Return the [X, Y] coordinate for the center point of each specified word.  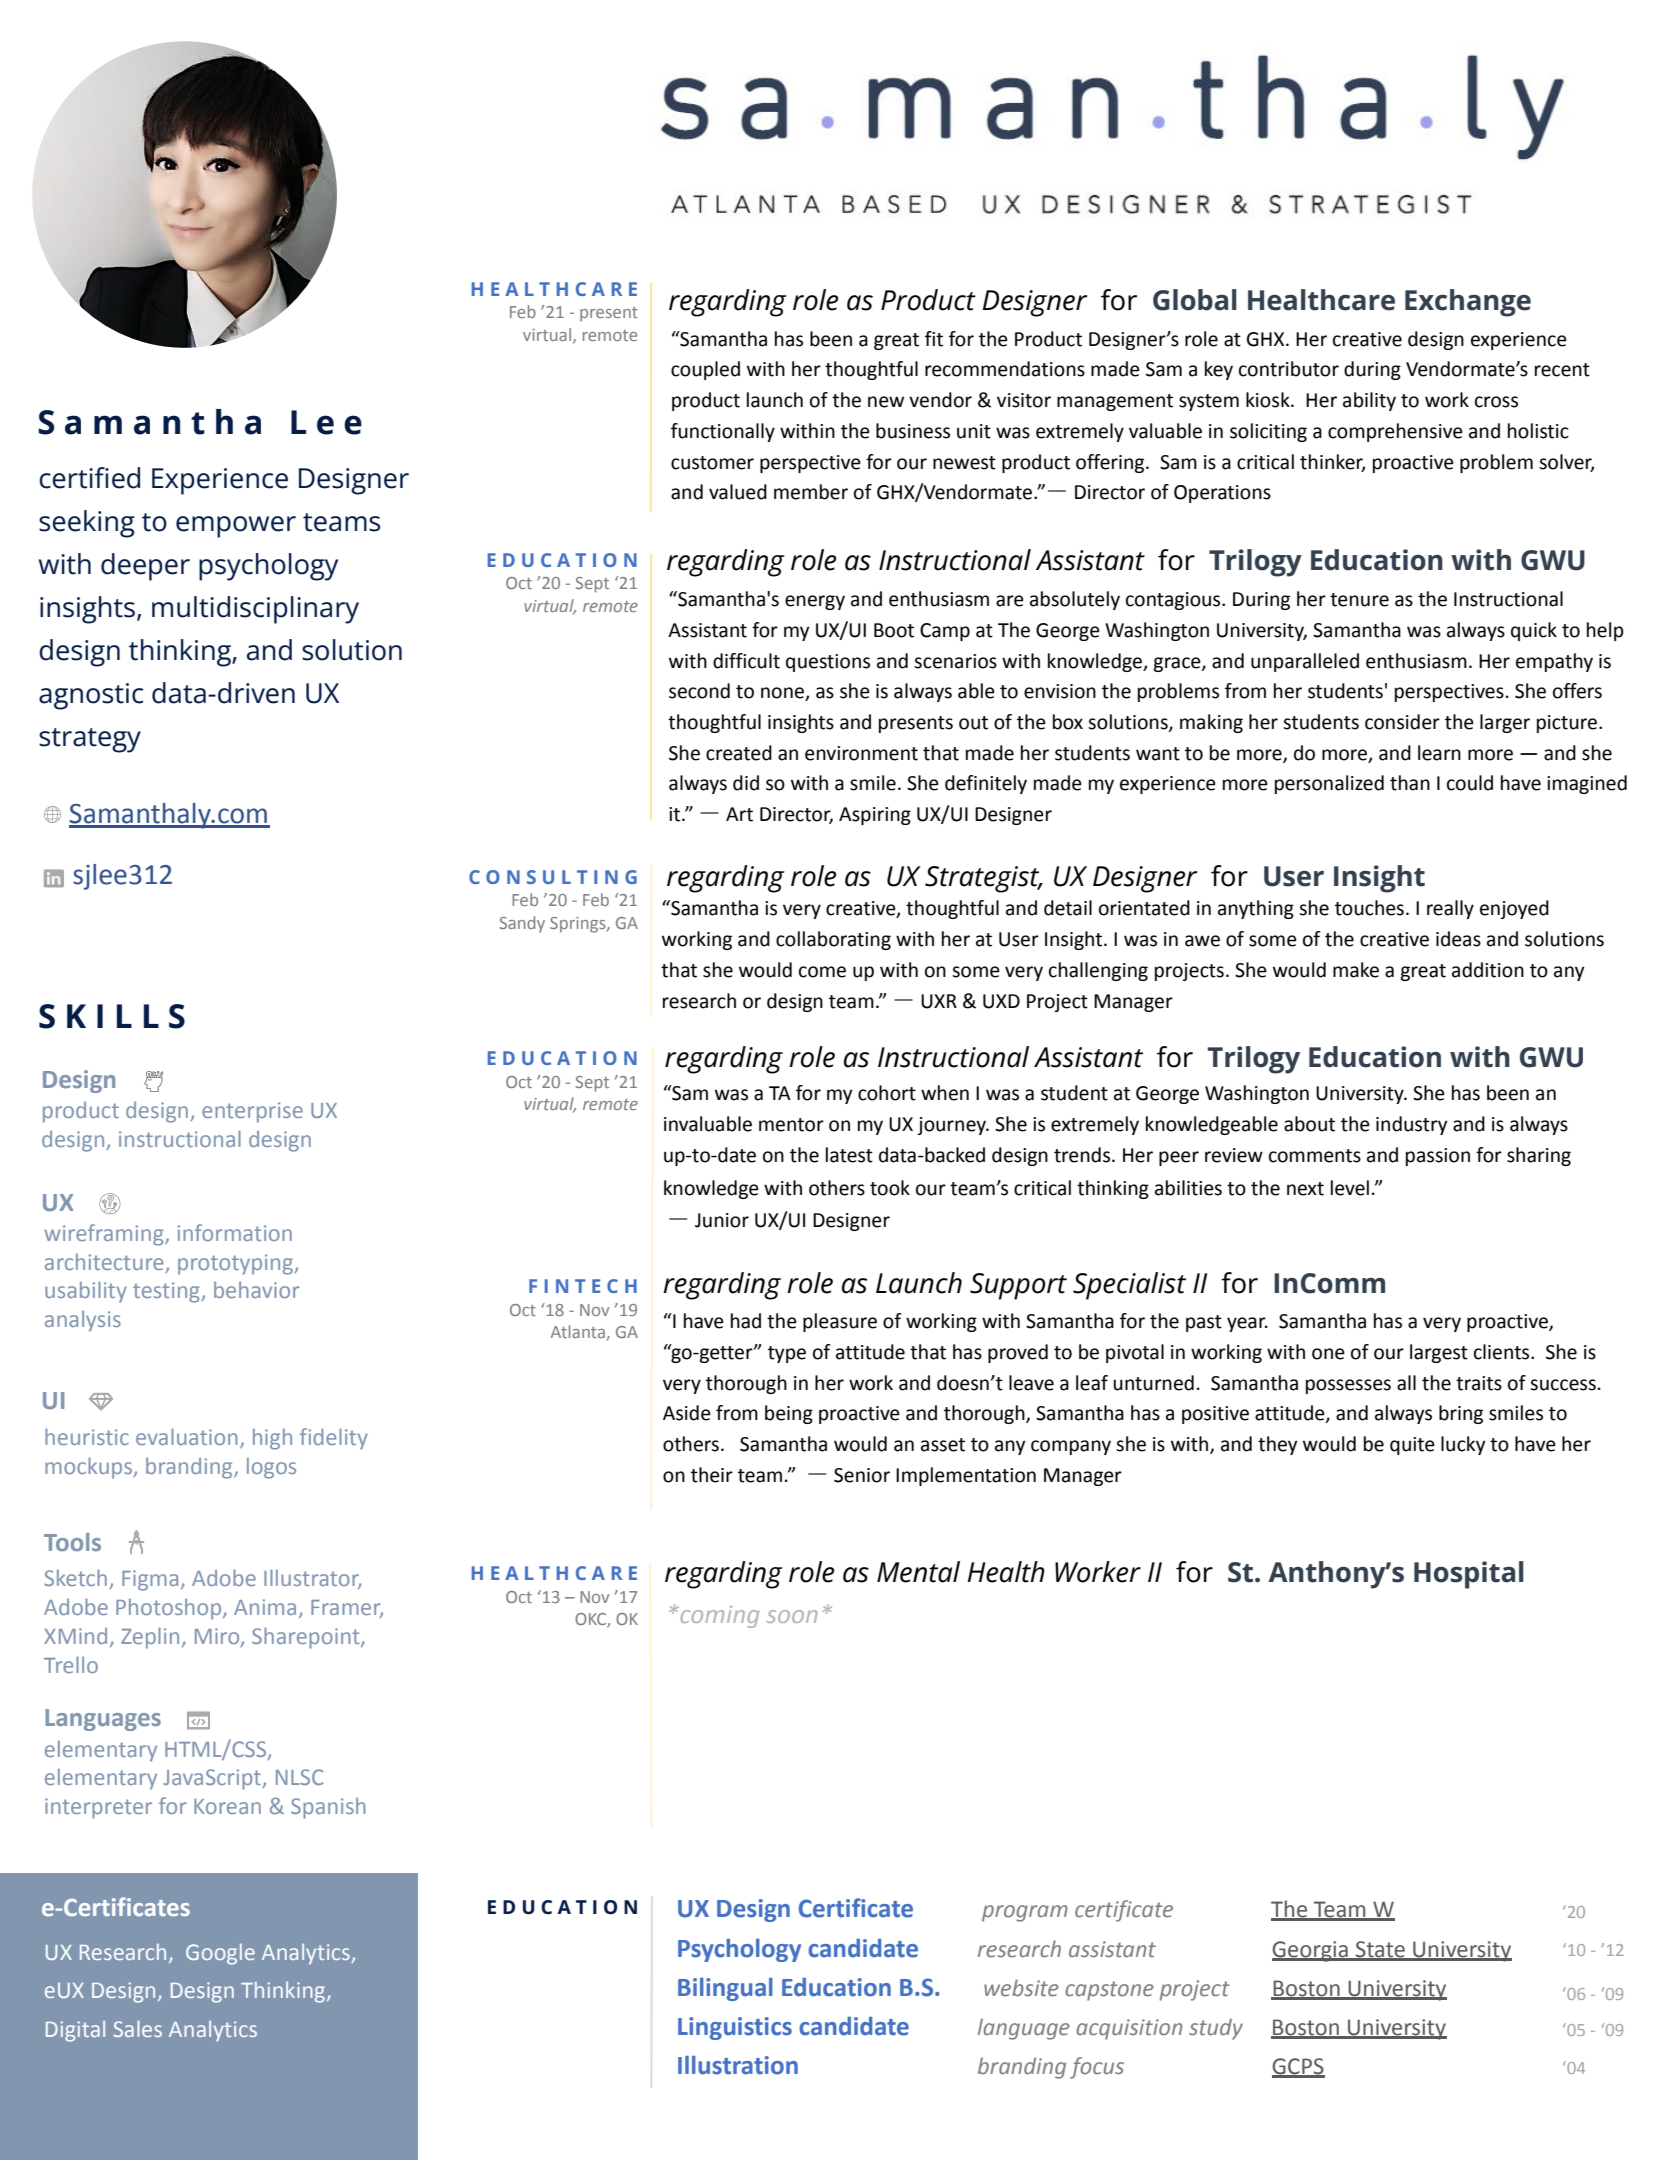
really [1450, 909]
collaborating [833, 940]
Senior [862, 1475]
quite [1412, 1446]
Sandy [522, 924]
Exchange [1468, 303]
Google [220, 1954]
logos [271, 1468]
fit [934, 339]
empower [236, 527]
